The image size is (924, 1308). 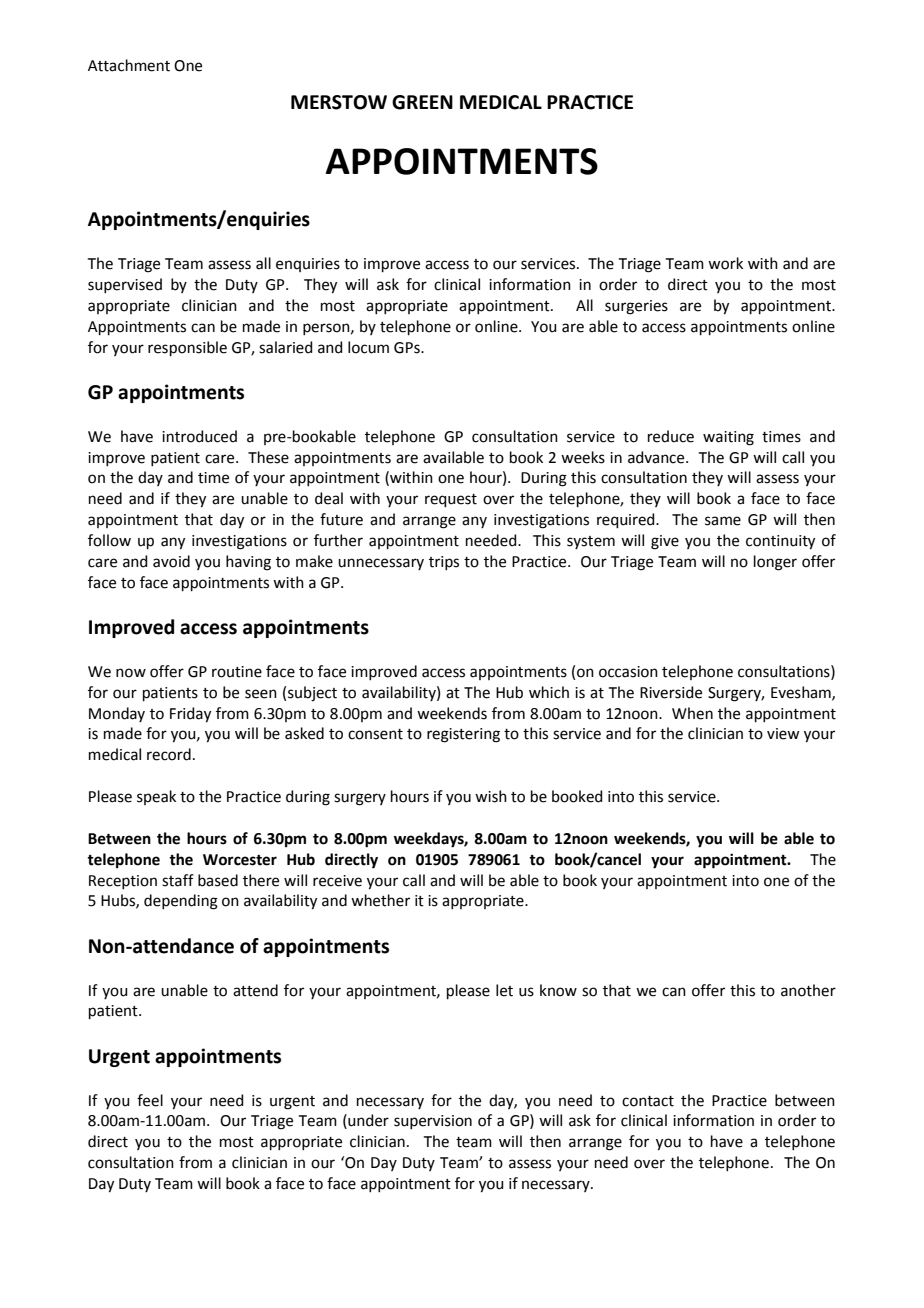 What do you see at coordinates (775, 563) in the page?
I see `longer` at bounding box center [775, 563].
